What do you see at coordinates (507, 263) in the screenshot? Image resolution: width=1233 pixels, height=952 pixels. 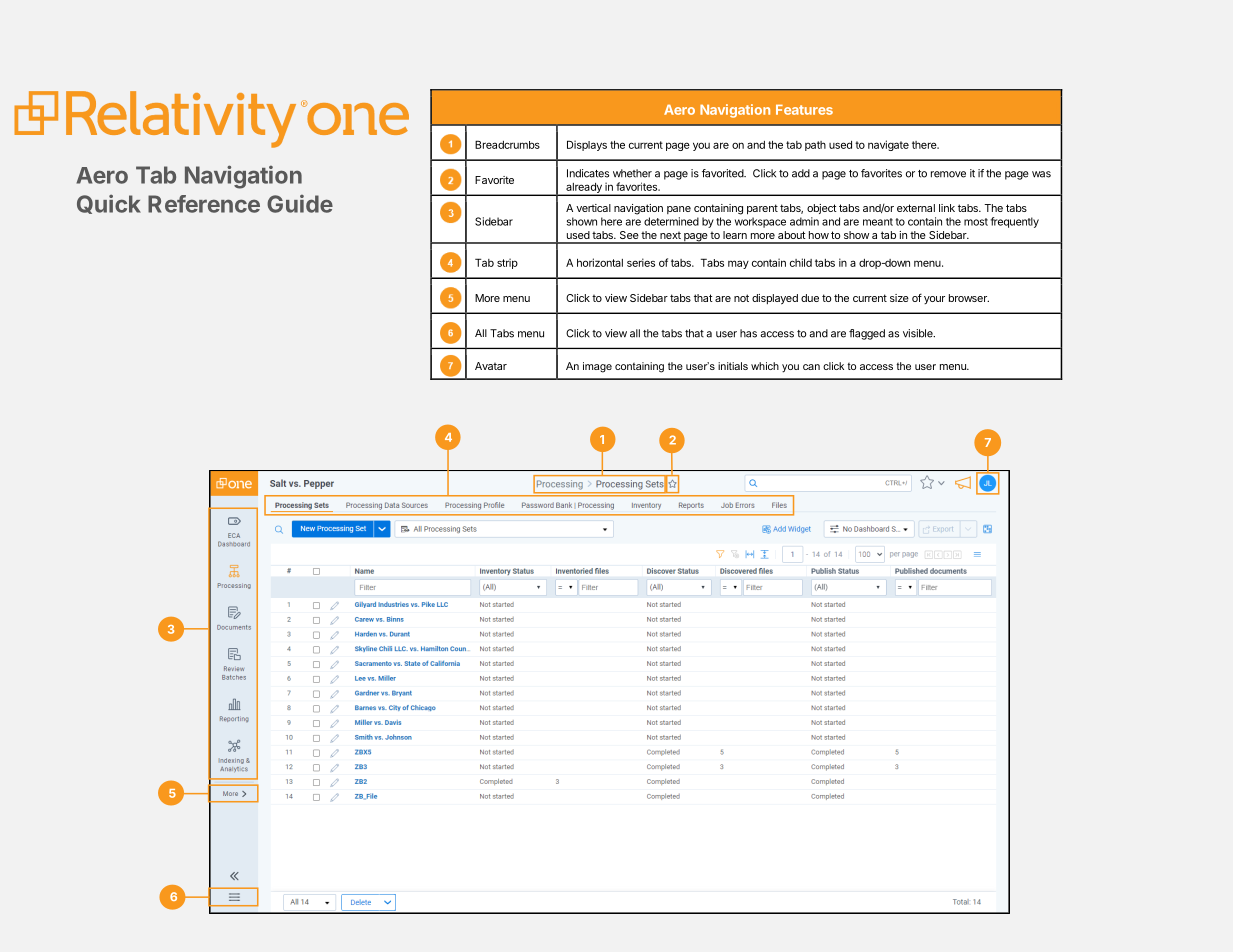 I see `strip` at bounding box center [507, 263].
